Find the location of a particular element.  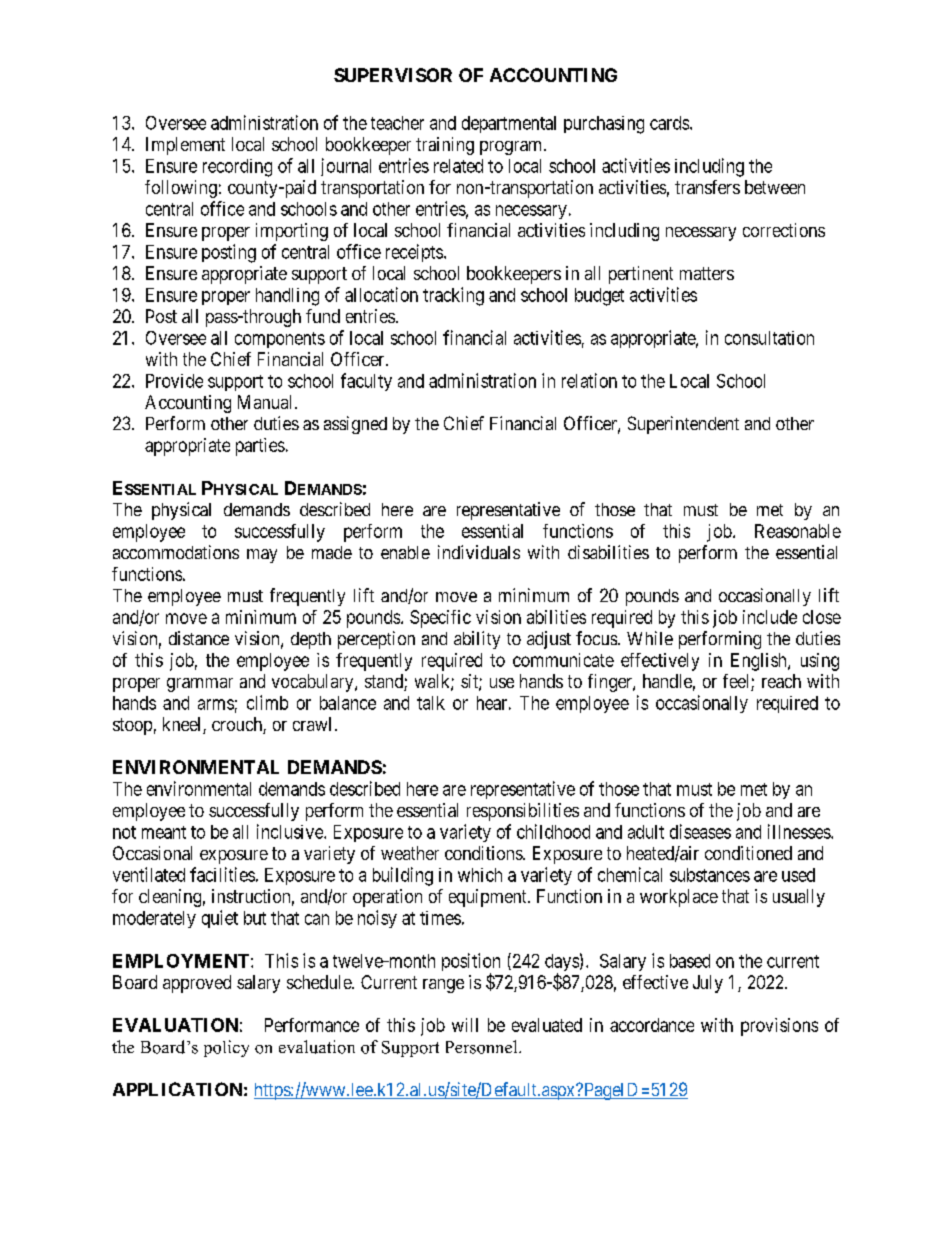

departmental is located at coordinates (509, 124).
